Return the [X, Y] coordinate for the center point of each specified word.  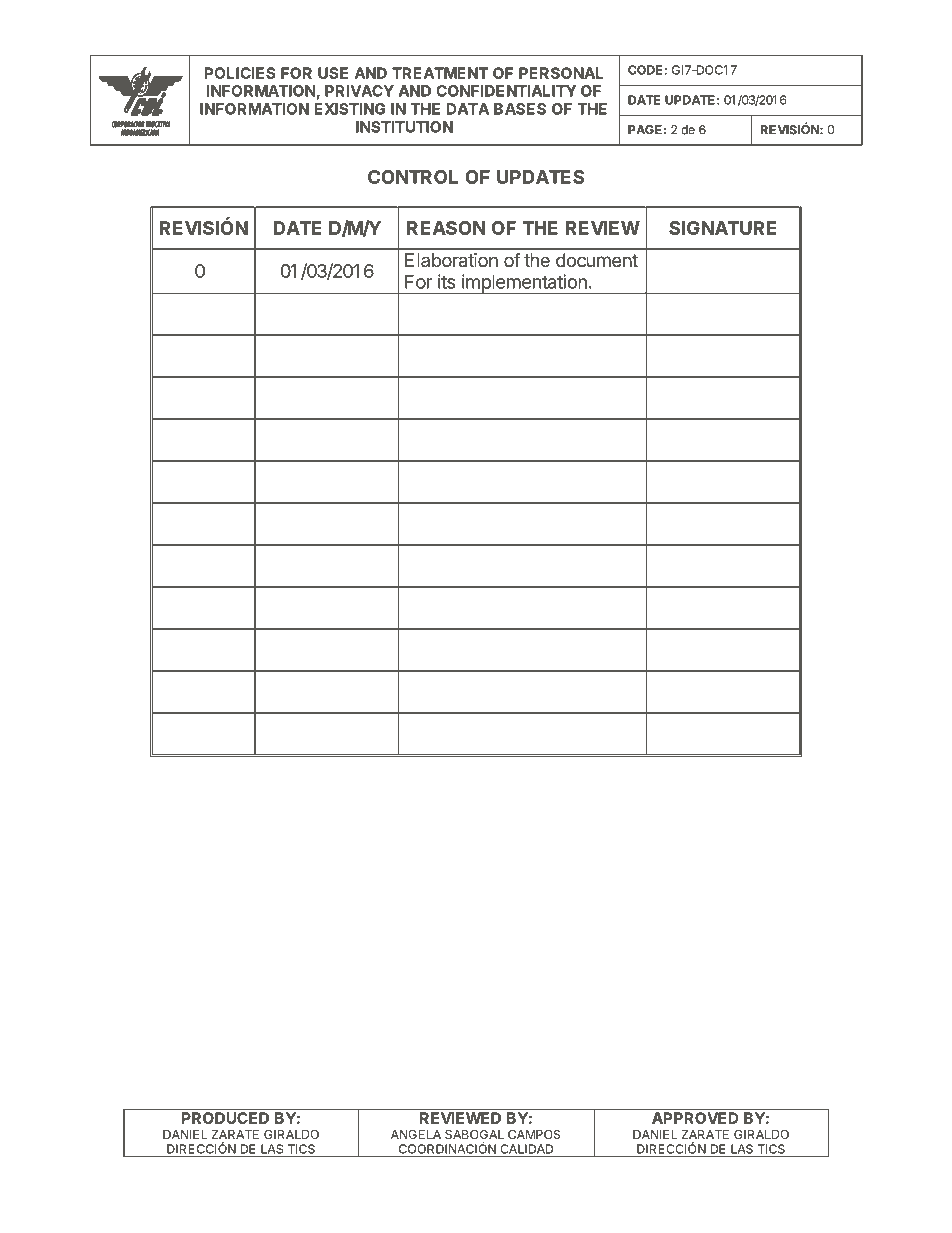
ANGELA [416, 1134]
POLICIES [240, 73]
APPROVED [695, 1118]
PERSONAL [561, 73]
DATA [467, 109]
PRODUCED [225, 1118]
